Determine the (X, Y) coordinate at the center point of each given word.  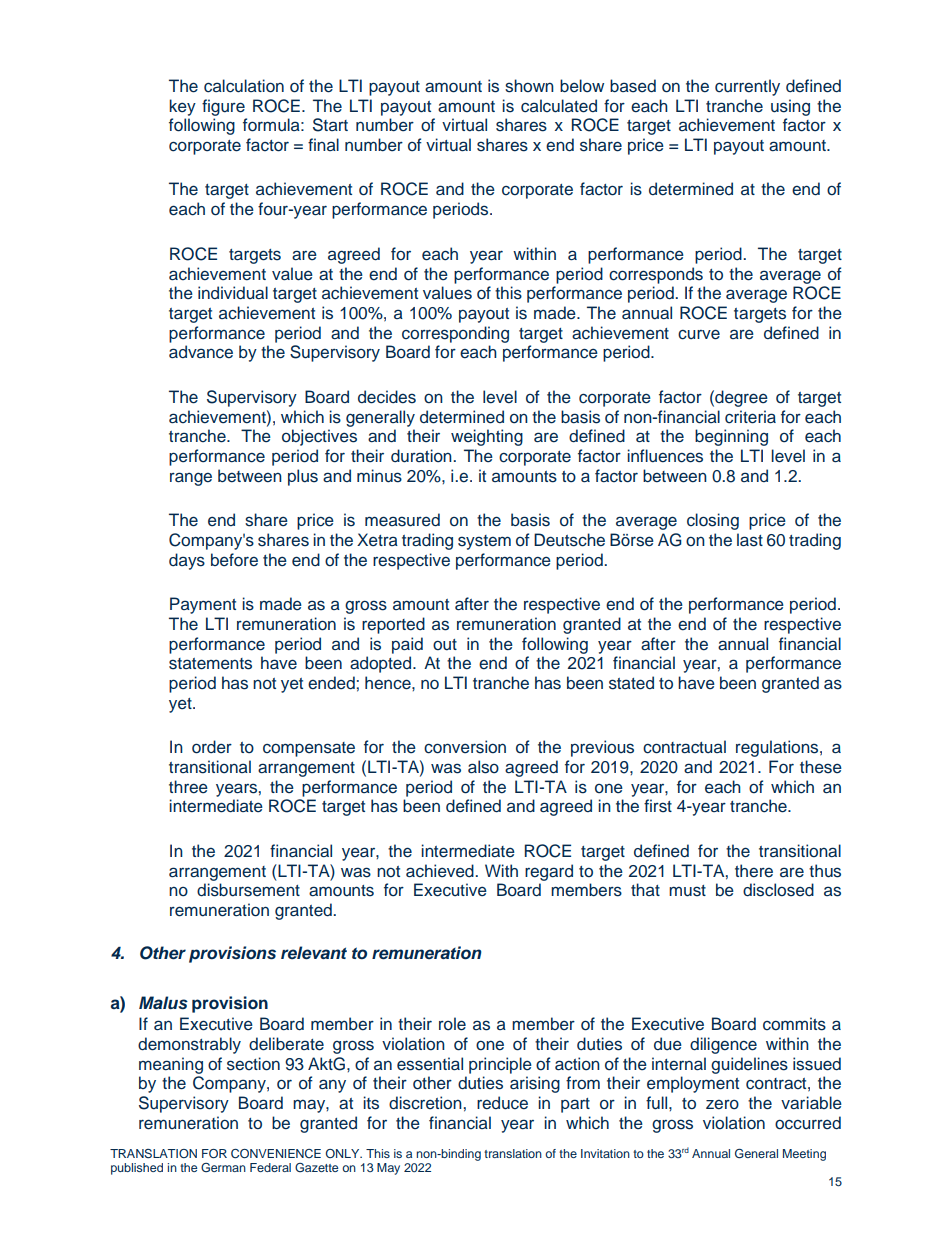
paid (407, 645)
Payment (203, 605)
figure (223, 107)
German (223, 1167)
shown (529, 86)
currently (747, 87)
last (750, 540)
